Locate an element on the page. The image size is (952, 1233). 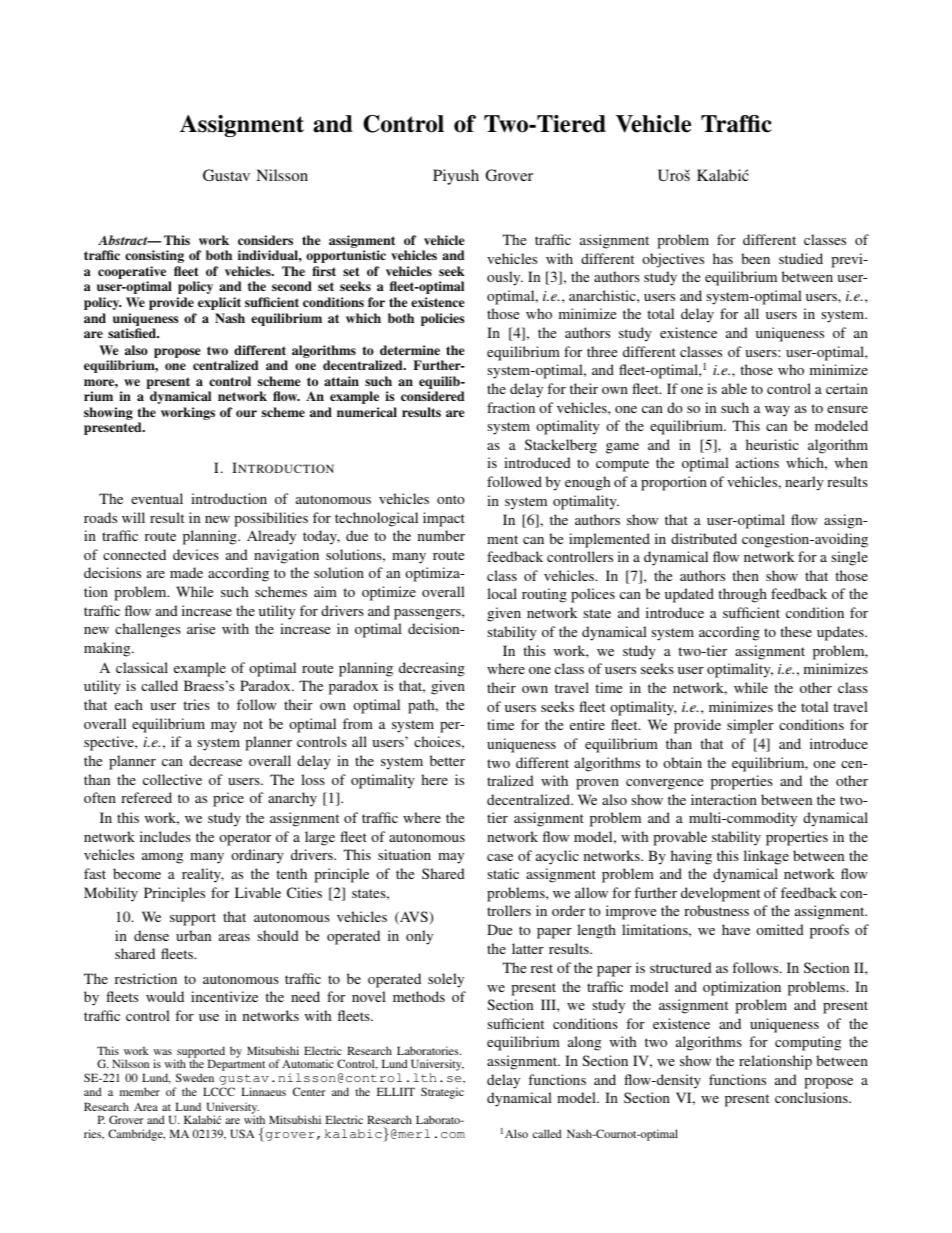
Strategic is located at coordinates (442, 1093).
